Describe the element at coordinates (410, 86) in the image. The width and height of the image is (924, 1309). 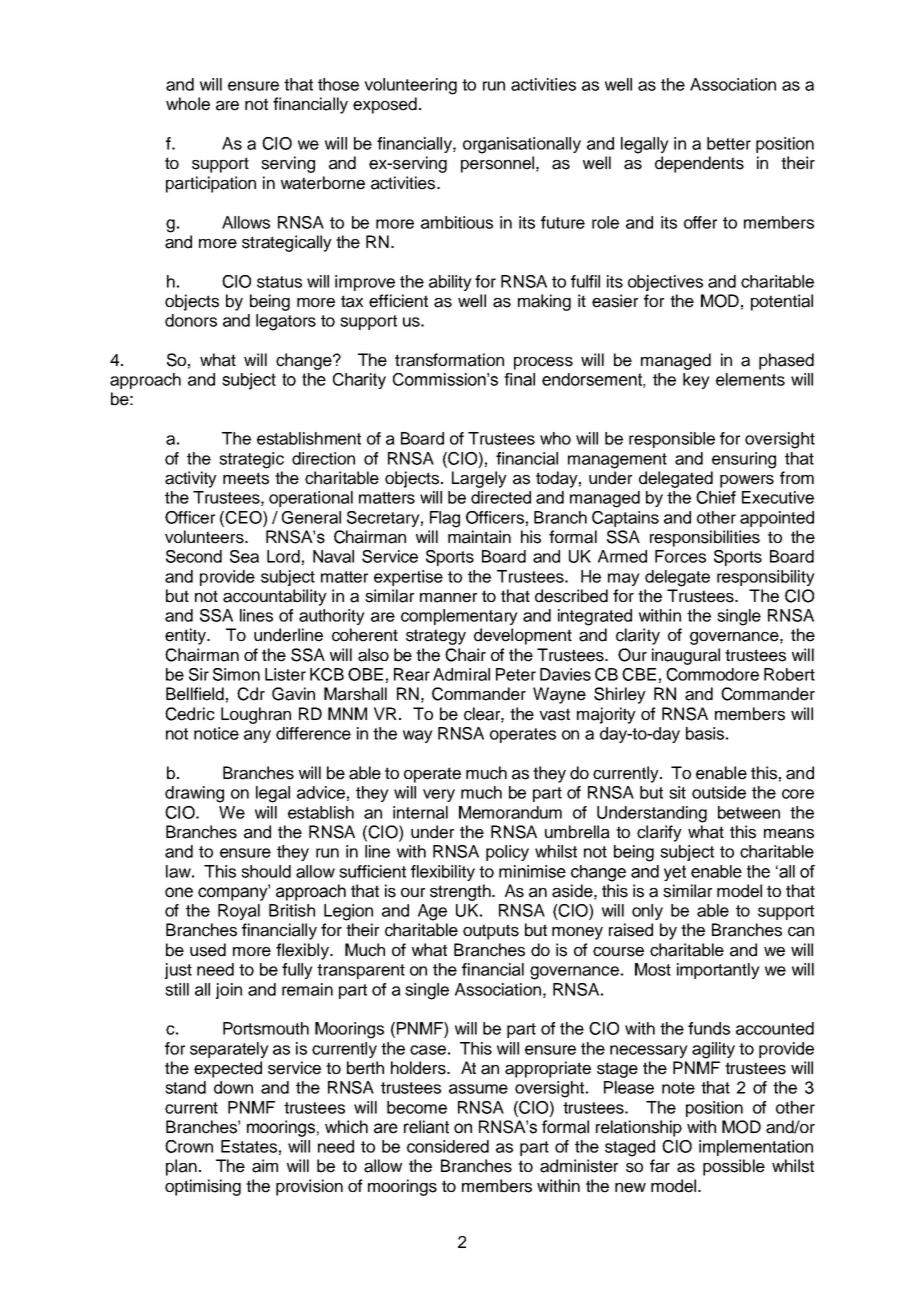
I see `volunteering` at that location.
